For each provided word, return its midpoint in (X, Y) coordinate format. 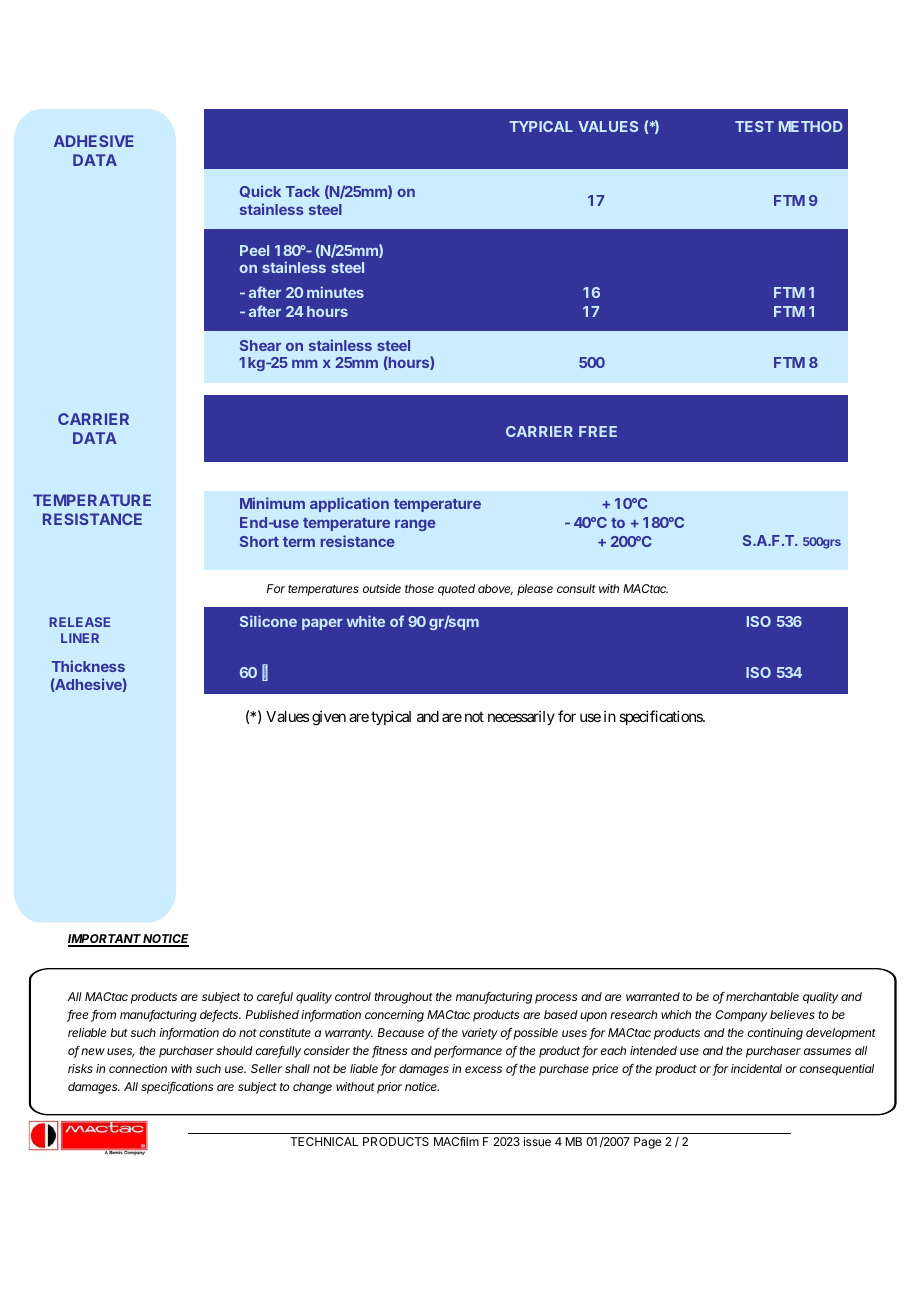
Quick (260, 191)
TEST (754, 126)
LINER (80, 638)
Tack (303, 191)
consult (576, 588)
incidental (756, 1068)
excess (483, 1069)
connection (138, 1068)
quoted (456, 590)
